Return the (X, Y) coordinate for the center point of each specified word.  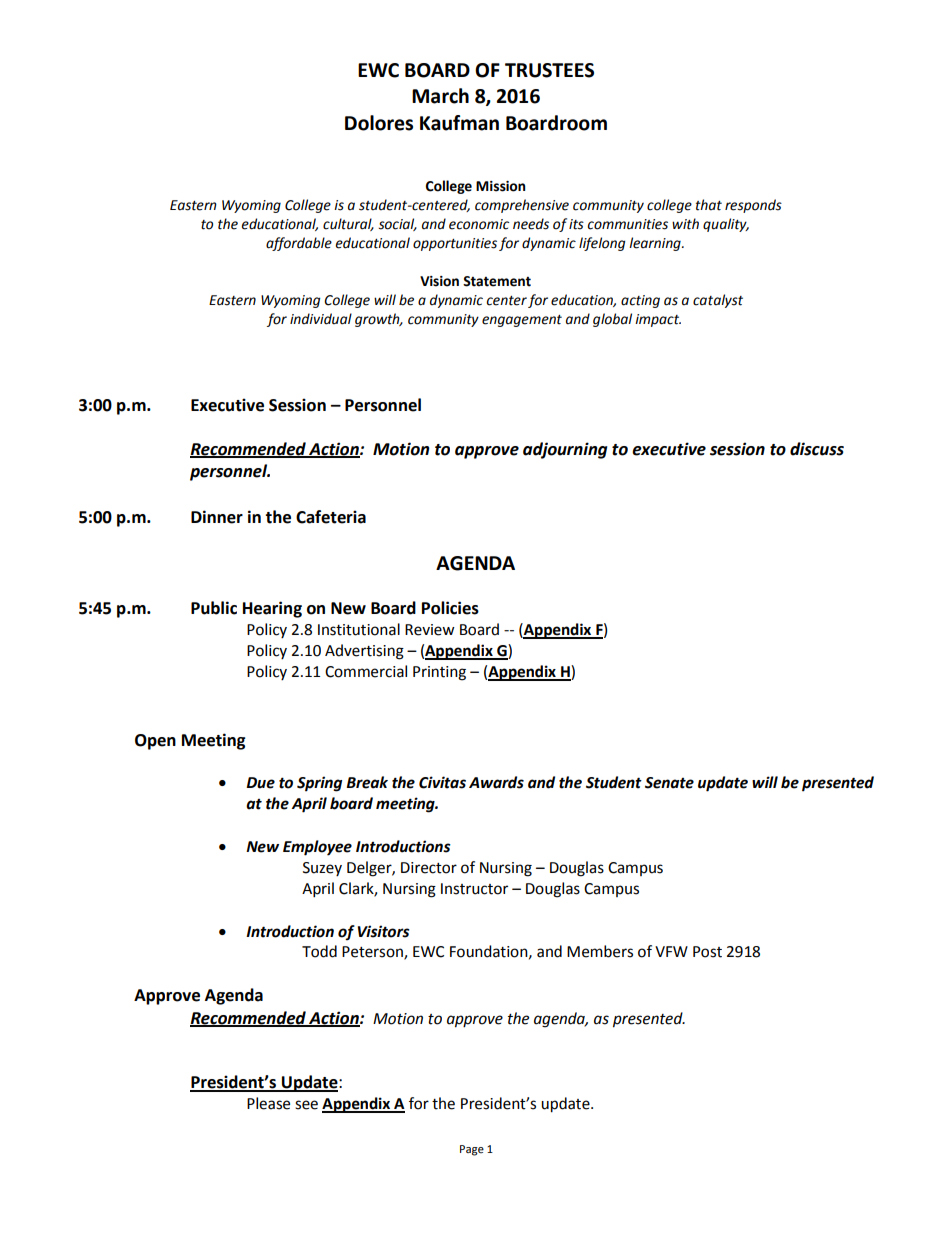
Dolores (379, 123)
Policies (450, 608)
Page (472, 1150)
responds (753, 206)
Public (214, 608)
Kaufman (459, 123)
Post (707, 952)
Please (268, 1103)
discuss (817, 449)
